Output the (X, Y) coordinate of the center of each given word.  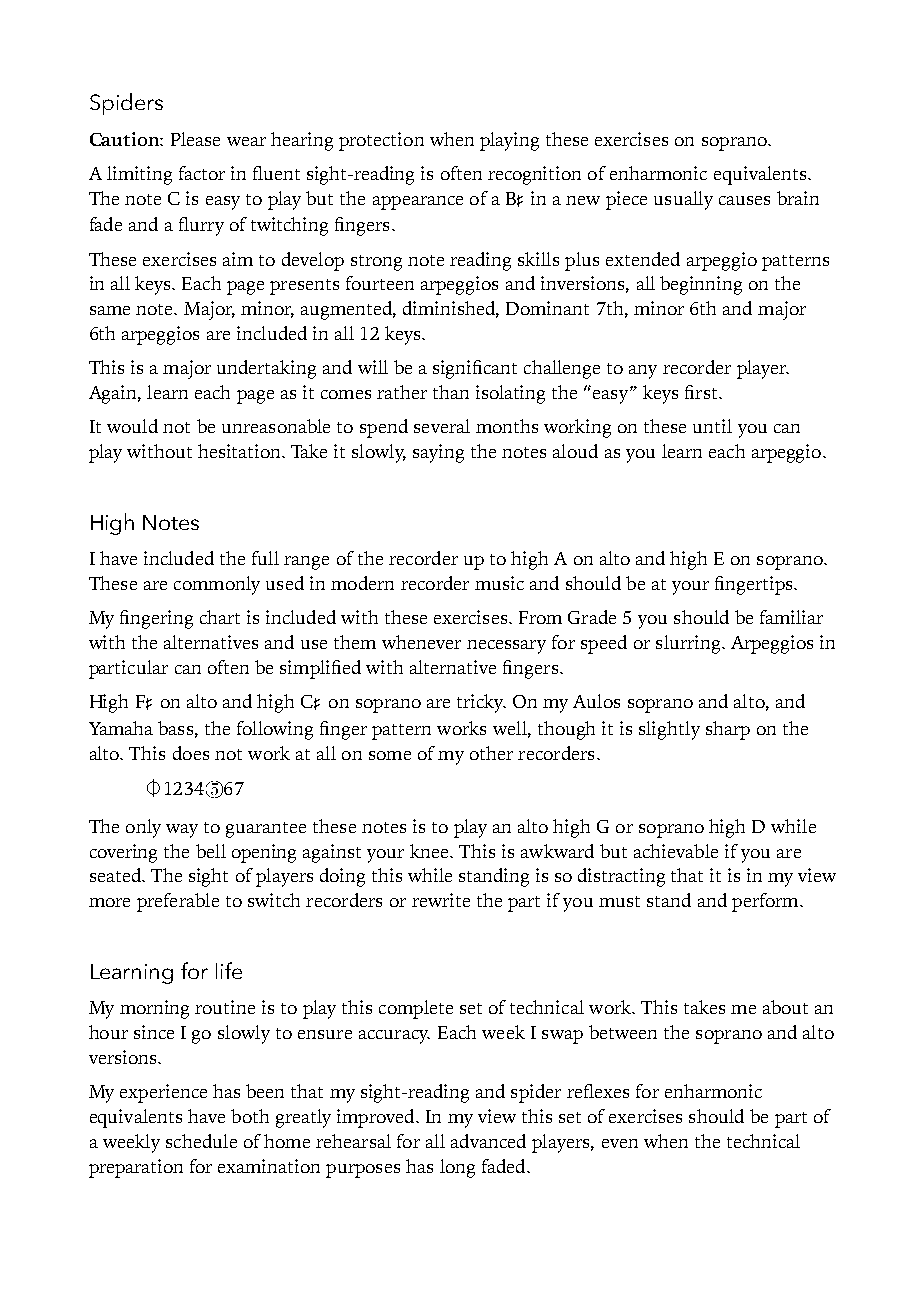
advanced (488, 1141)
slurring (689, 644)
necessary (506, 647)
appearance (418, 203)
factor (202, 173)
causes (744, 200)
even (620, 1143)
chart (220, 617)
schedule (201, 1141)
